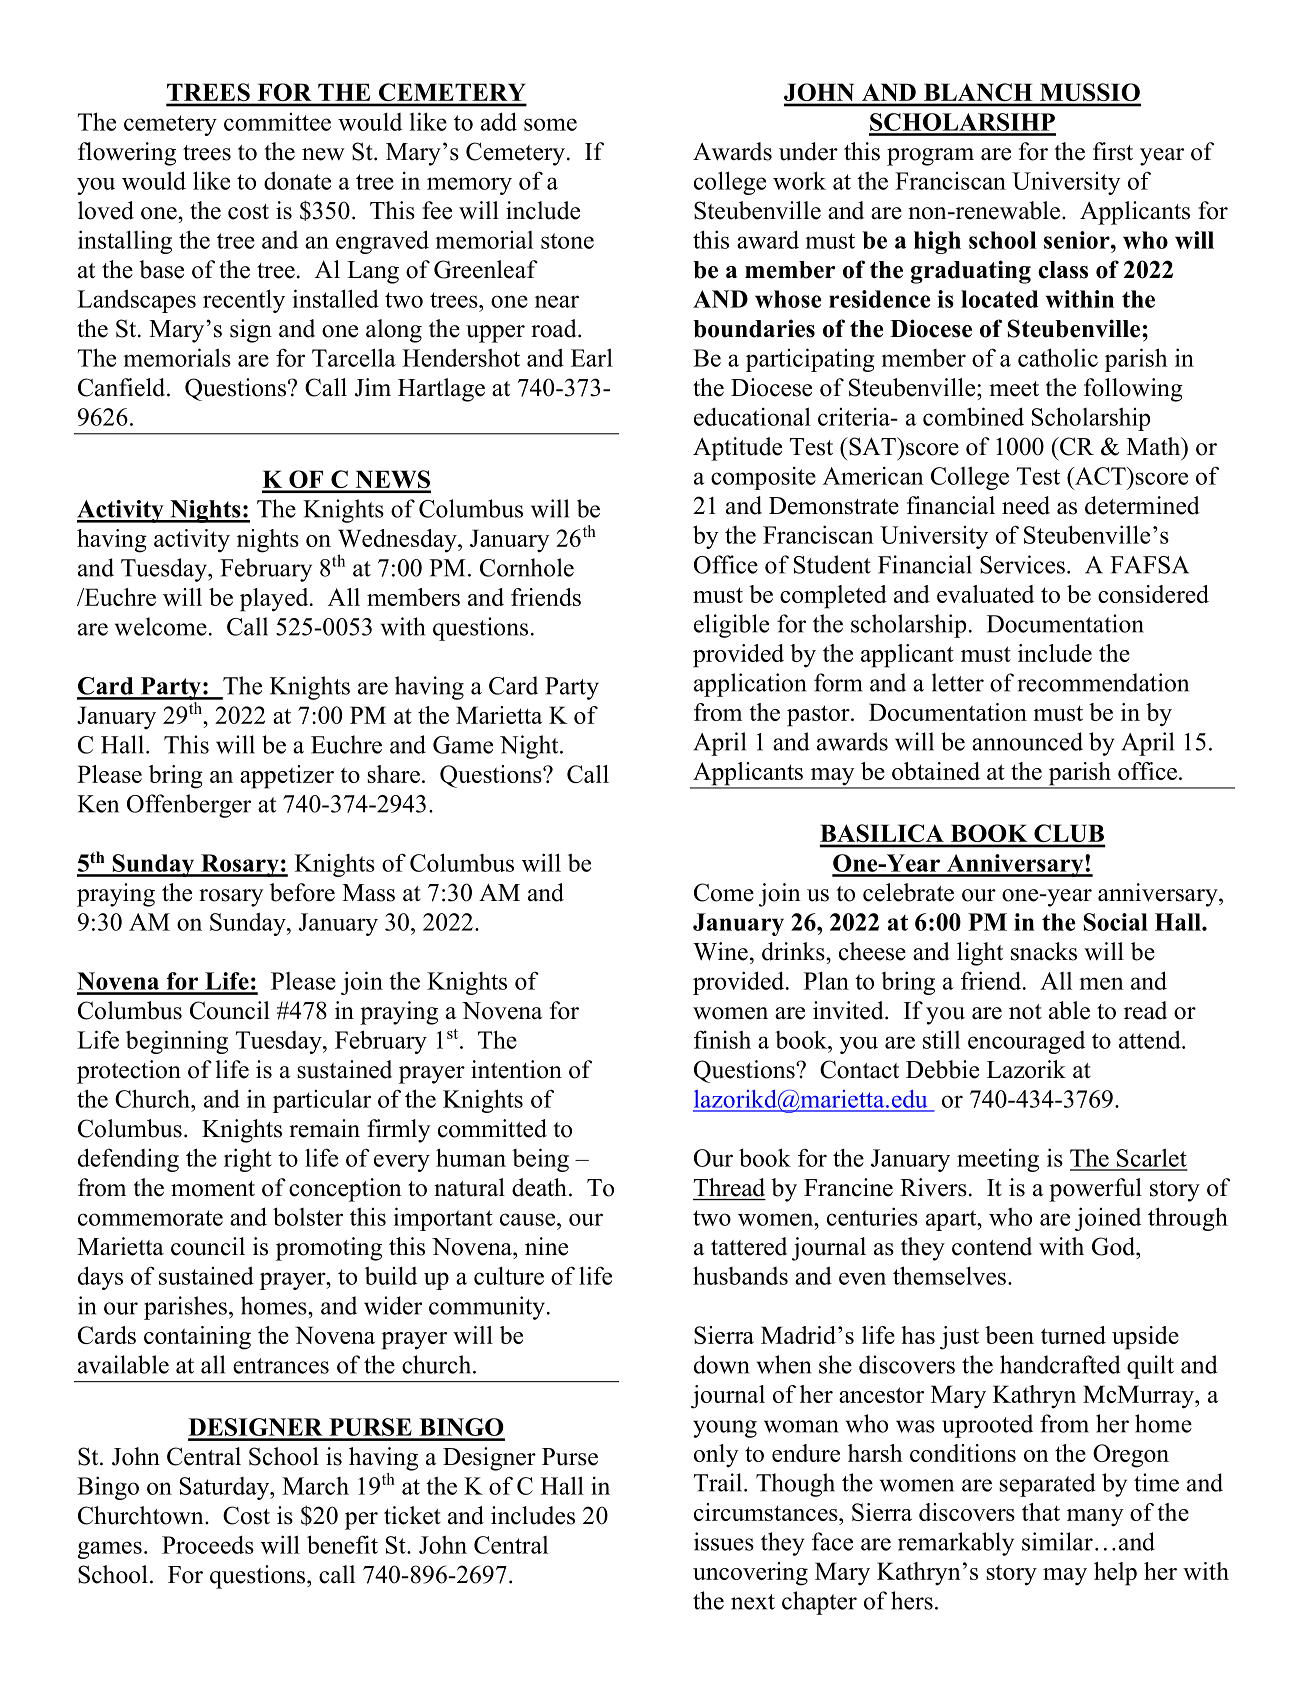 The width and height of the image is (1309, 1694). Describe the element at coordinates (177, 1042) in the image. I see `beginning` at that location.
